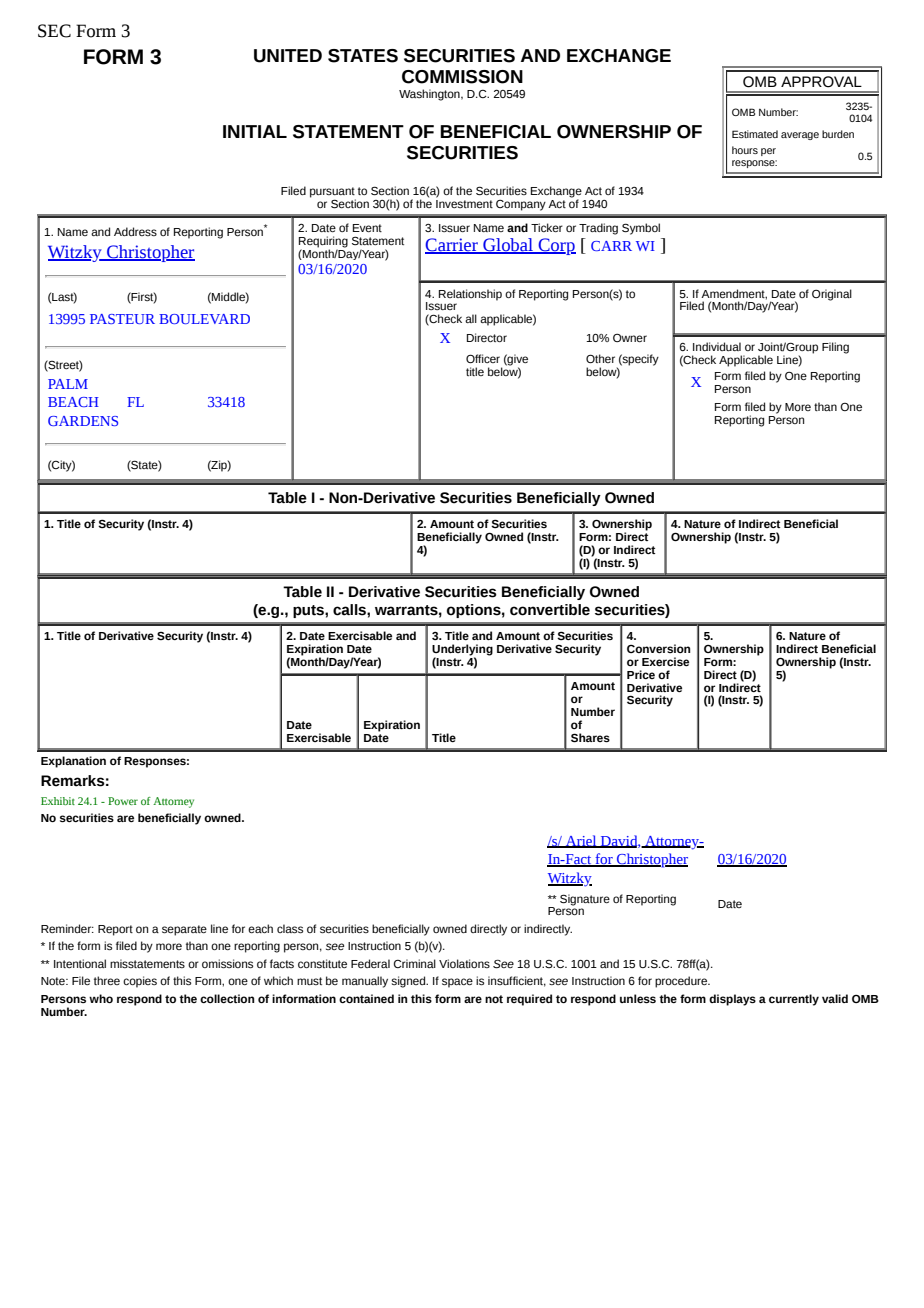 Image resolution: width=924 pixels, height=1308 pixels. What do you see at coordinates (717, 346) in the image?
I see `Individual` at bounding box center [717, 346].
